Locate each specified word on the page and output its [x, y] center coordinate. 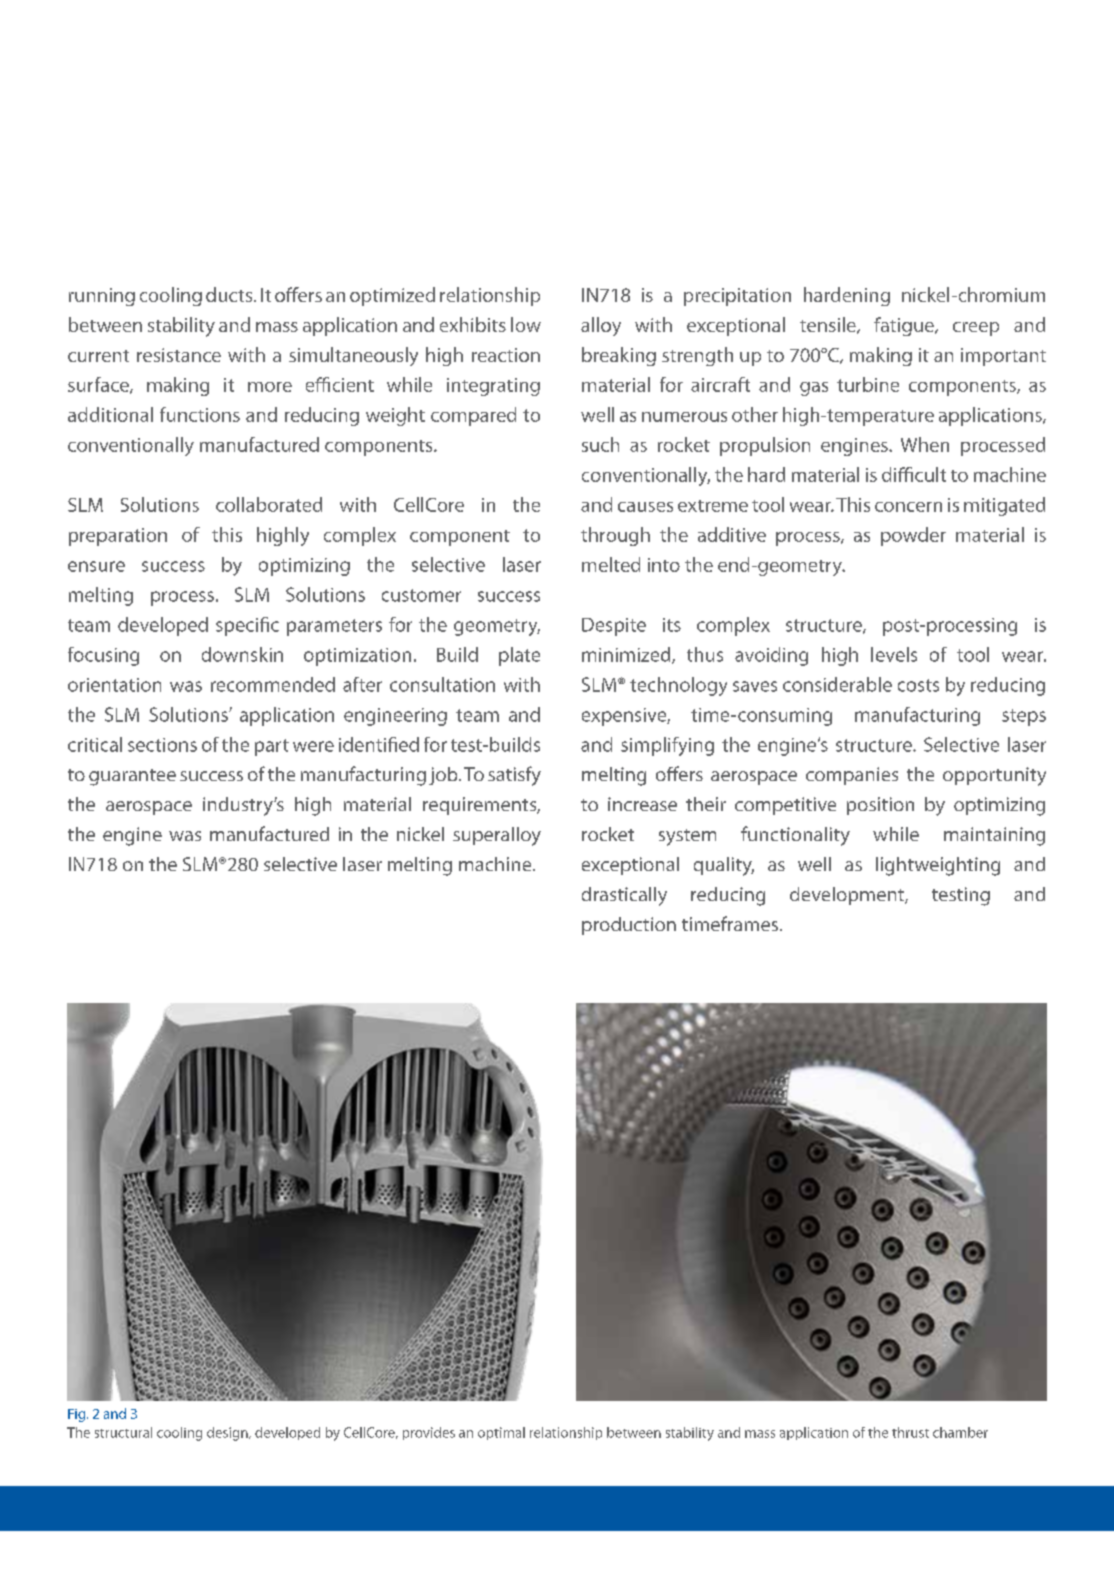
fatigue [905, 326]
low [526, 324]
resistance [179, 355]
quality [724, 866]
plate [519, 656]
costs [918, 685]
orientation [114, 685]
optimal [501, 1433]
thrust [910, 1432]
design [228, 1434]
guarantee [132, 777]
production [629, 926]
